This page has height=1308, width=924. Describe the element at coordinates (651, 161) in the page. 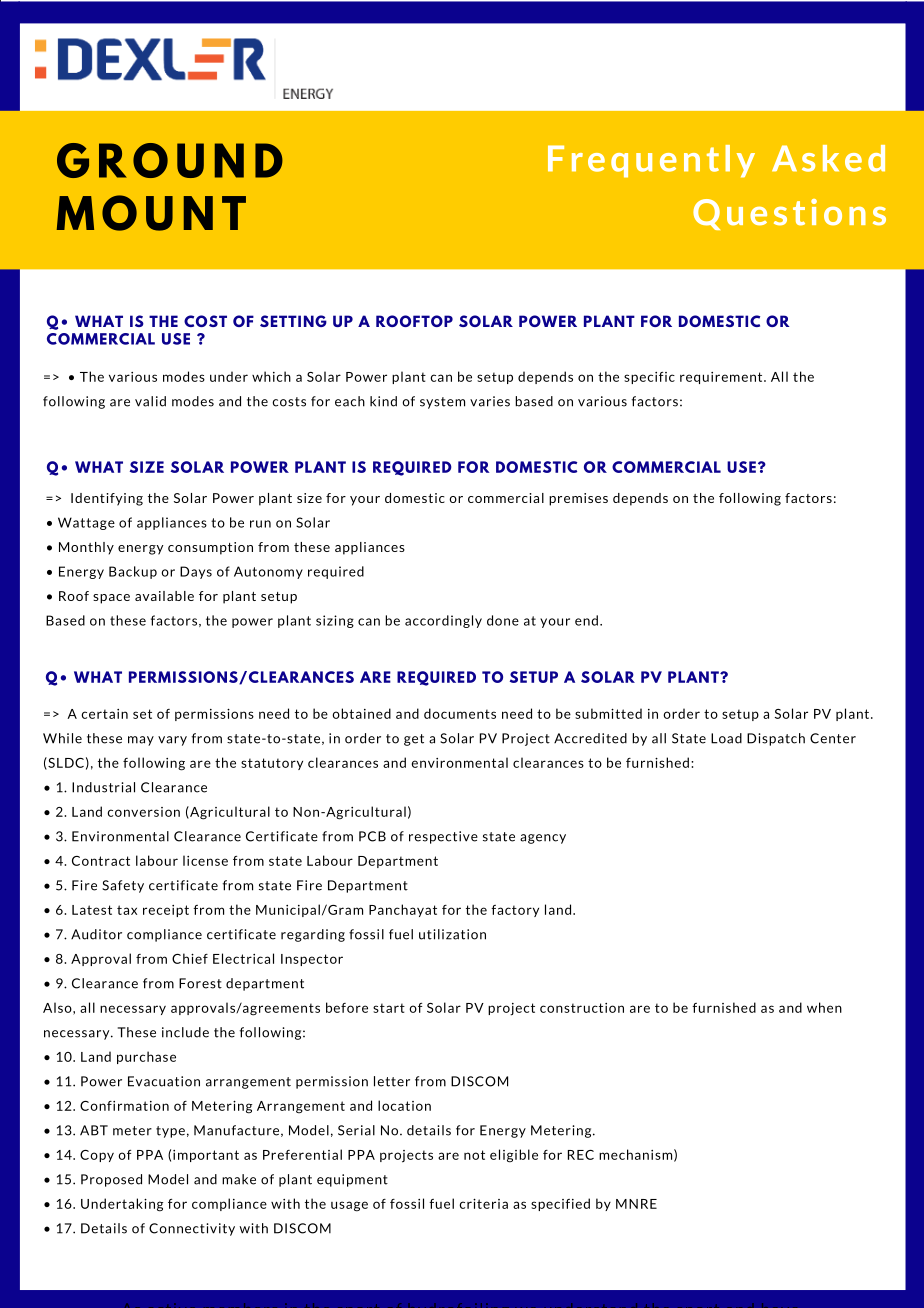

I see `Frequently` at that location.
